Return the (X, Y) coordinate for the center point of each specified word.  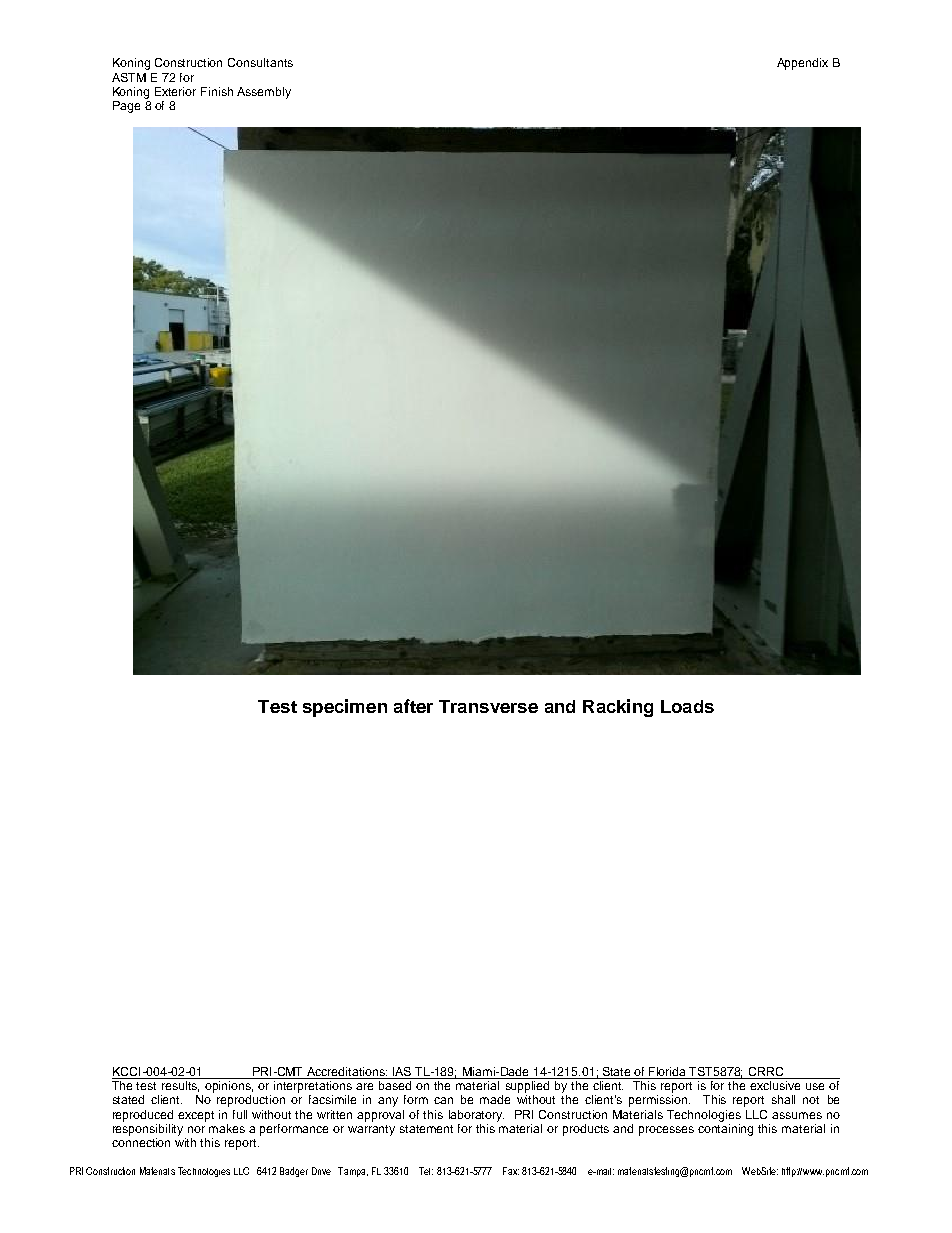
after (413, 706)
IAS (402, 1071)
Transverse (488, 706)
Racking (618, 708)
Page (126, 107)
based (395, 1085)
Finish (217, 91)
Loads (687, 706)
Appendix (802, 64)
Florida (667, 1071)
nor (196, 1129)
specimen (345, 708)
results (180, 1086)
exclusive (775, 1085)
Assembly (264, 93)
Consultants (260, 62)
